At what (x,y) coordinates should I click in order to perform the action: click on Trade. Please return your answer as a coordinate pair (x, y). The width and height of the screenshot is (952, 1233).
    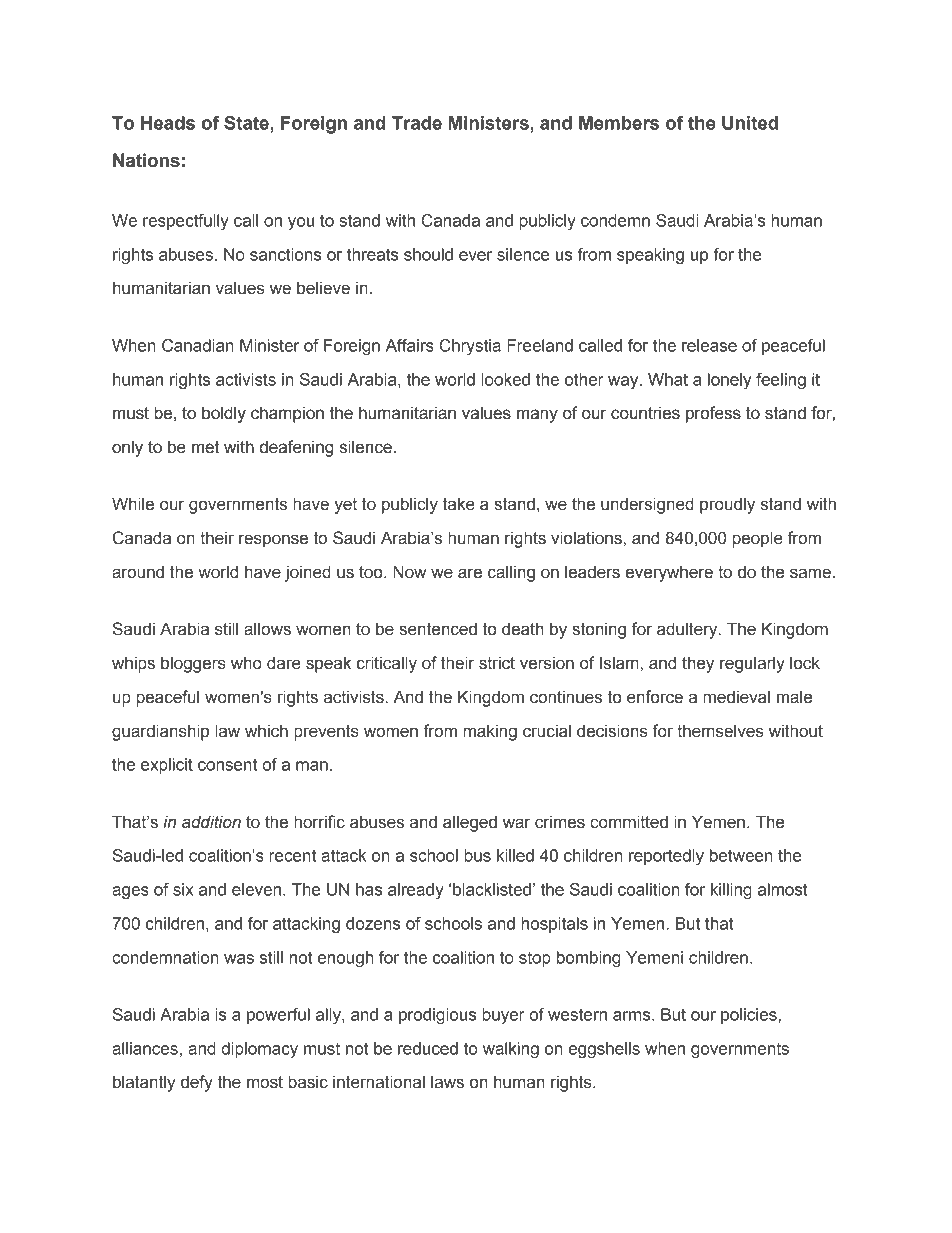
    Looking at the image, I should click on (417, 123).
